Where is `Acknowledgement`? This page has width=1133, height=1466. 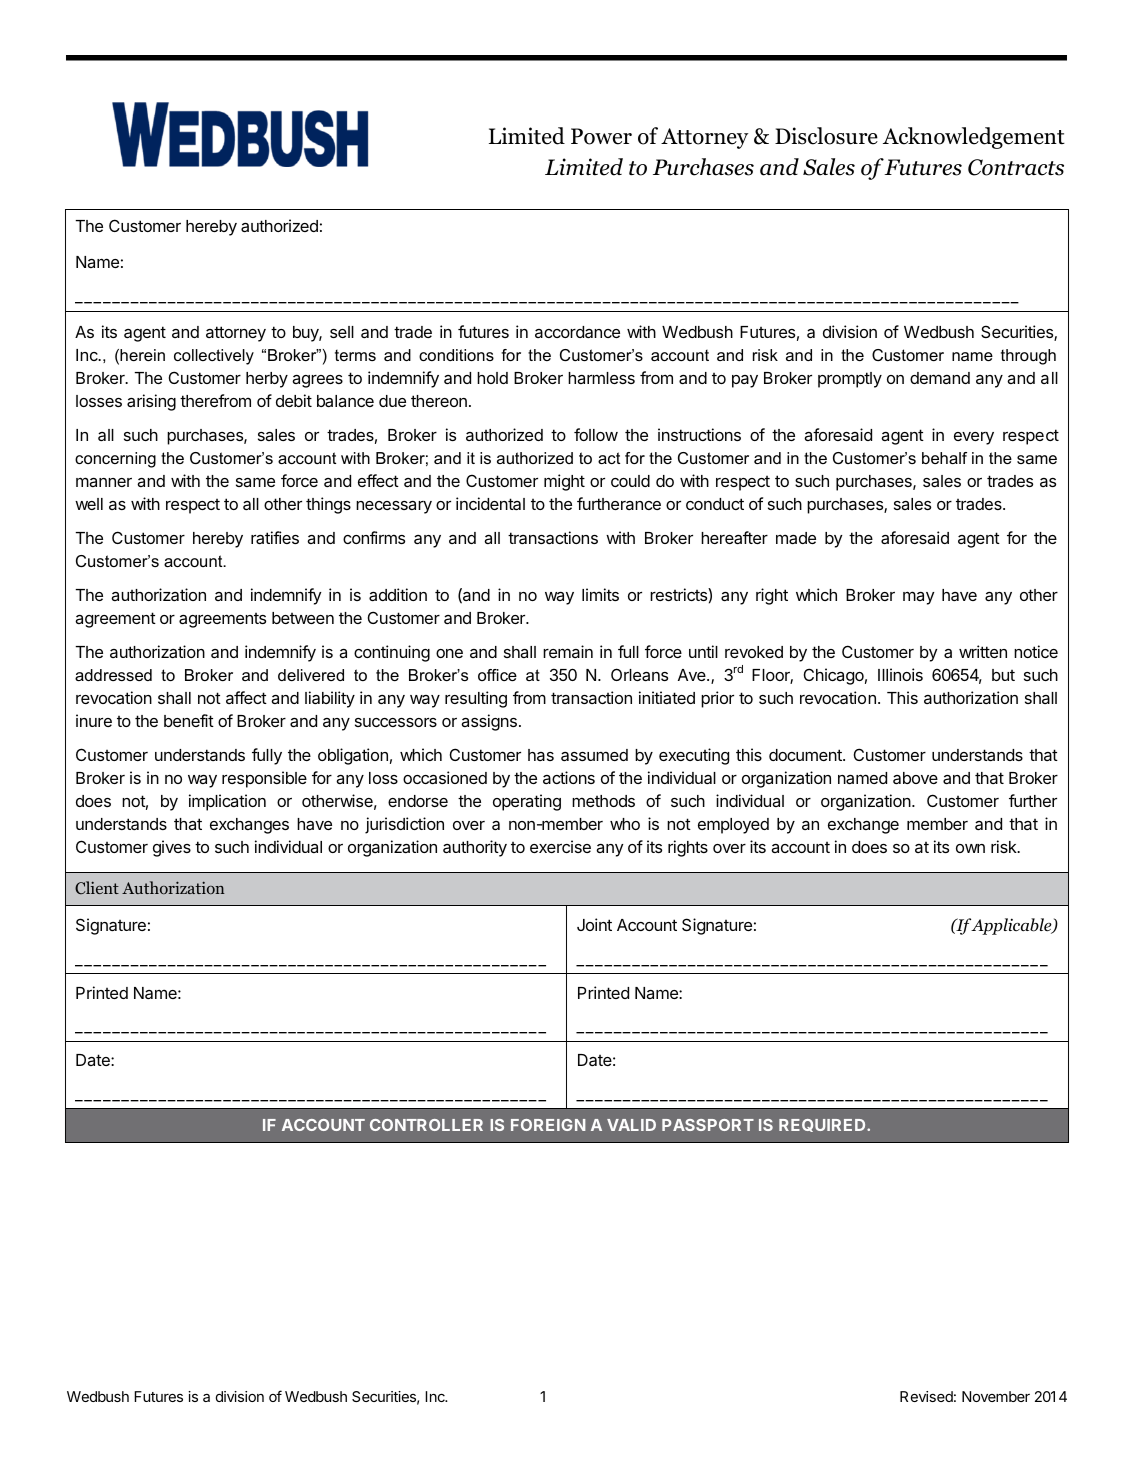
Acknowledgement is located at coordinates (974, 138).
